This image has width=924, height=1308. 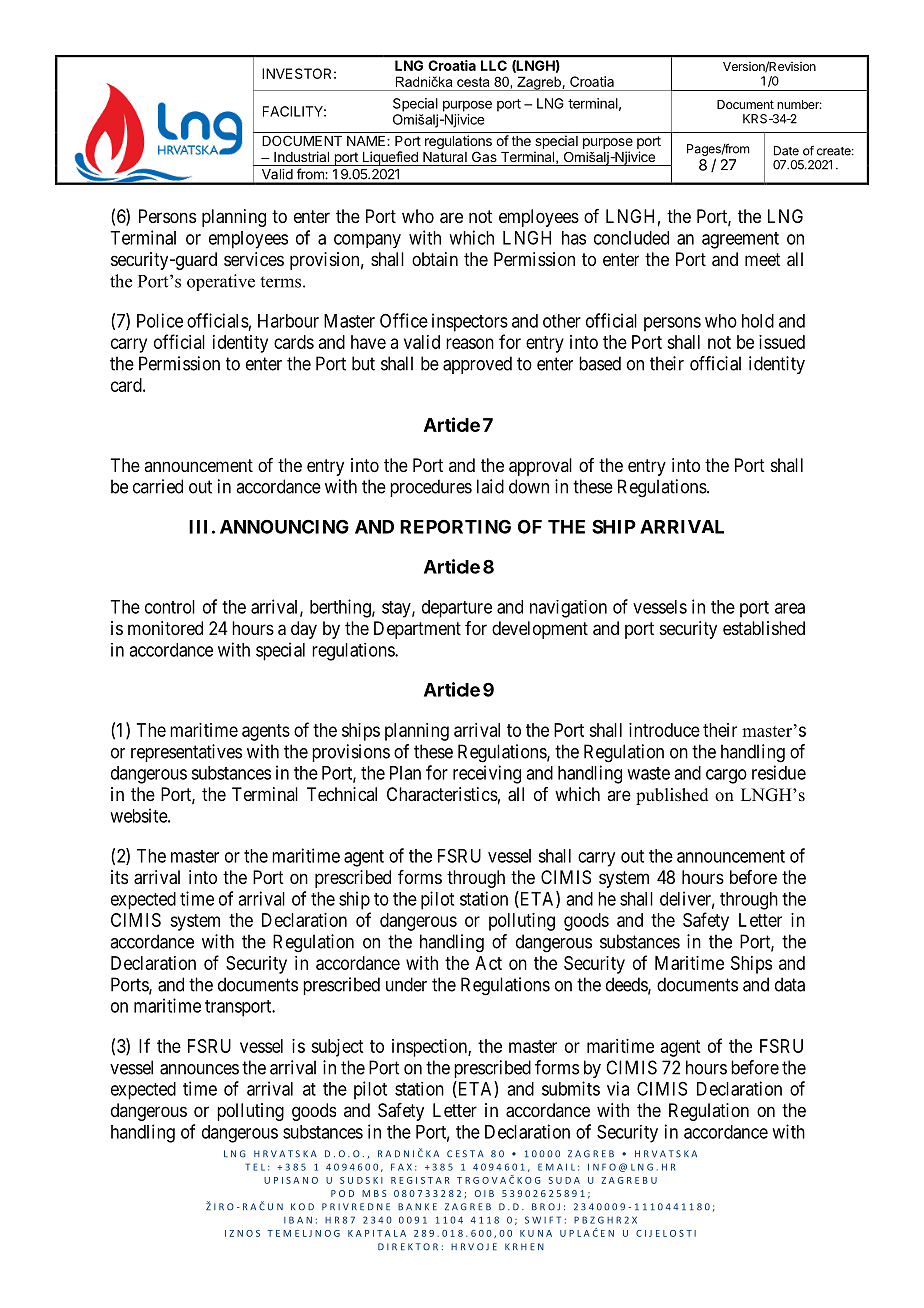 What do you see at coordinates (494, 65) in the image?
I see `LLC` at bounding box center [494, 65].
